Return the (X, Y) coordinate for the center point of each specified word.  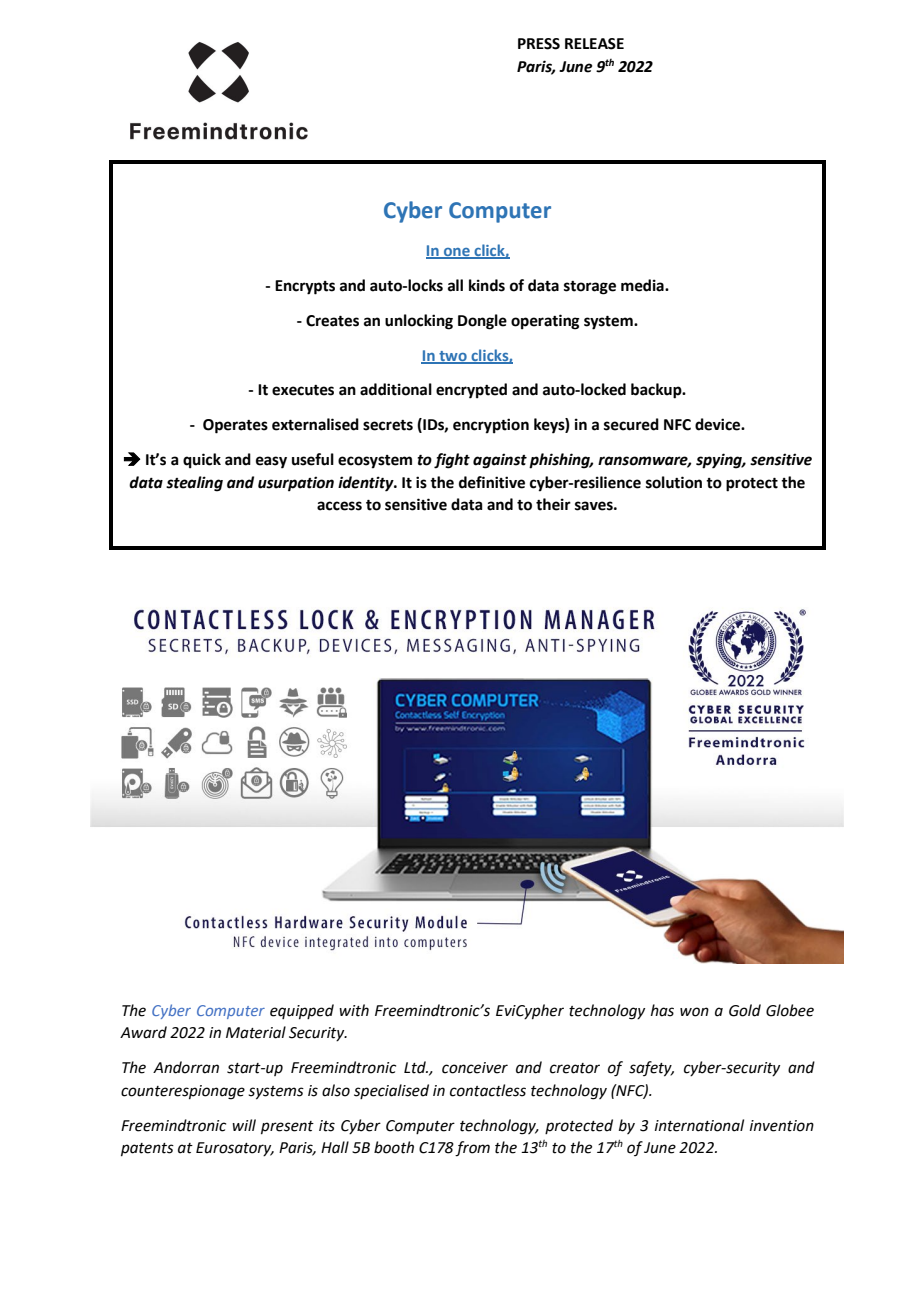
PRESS (539, 44)
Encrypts (305, 287)
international (699, 1125)
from (472, 1149)
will (244, 1125)
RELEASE (594, 44)
